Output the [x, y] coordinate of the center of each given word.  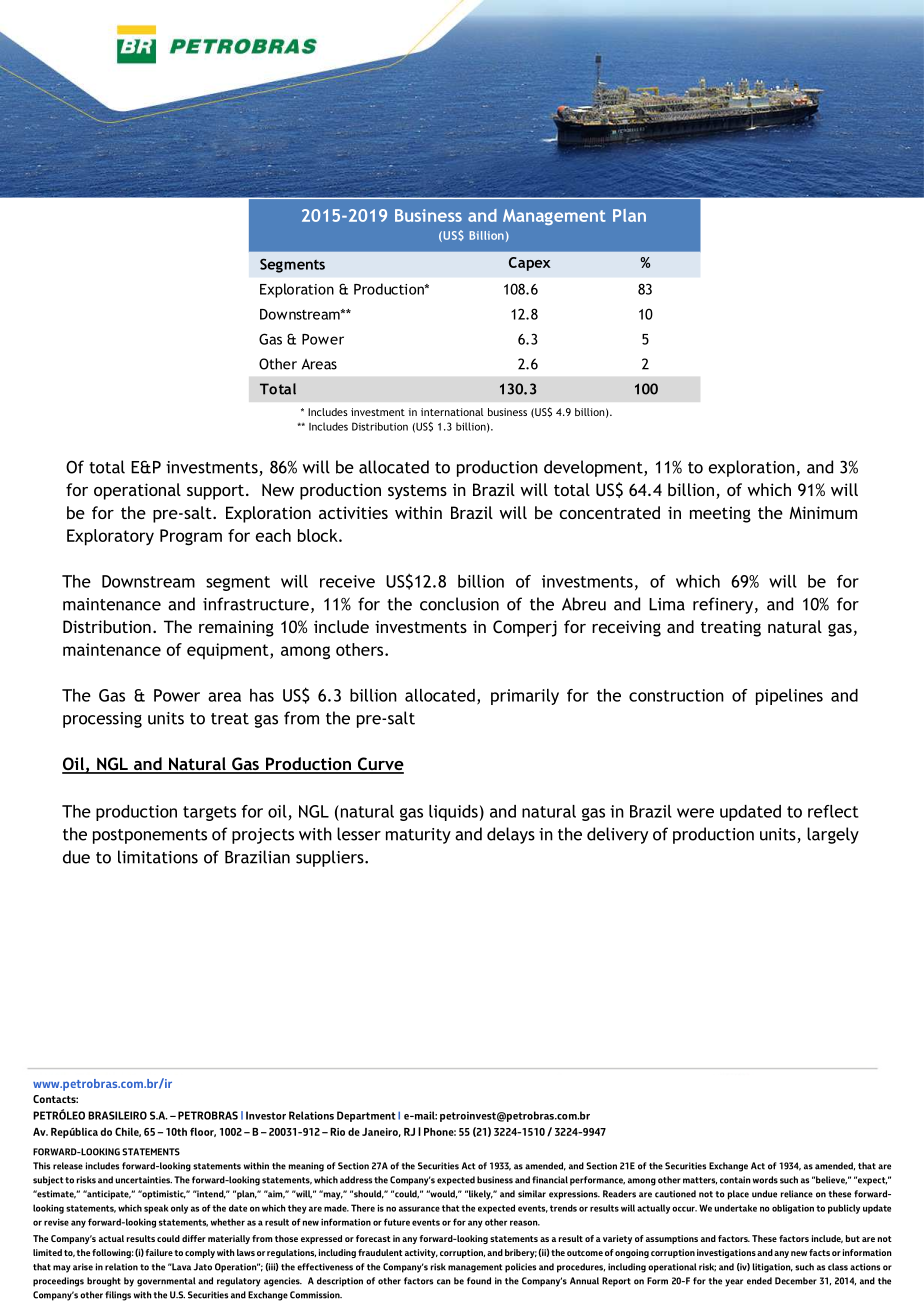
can [444, 1282]
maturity [418, 836]
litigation [773, 1268]
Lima [667, 604]
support [215, 492]
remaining [236, 629]
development [594, 468]
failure [159, 1252]
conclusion [459, 604]
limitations [158, 857]
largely [833, 835]
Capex [530, 264]
